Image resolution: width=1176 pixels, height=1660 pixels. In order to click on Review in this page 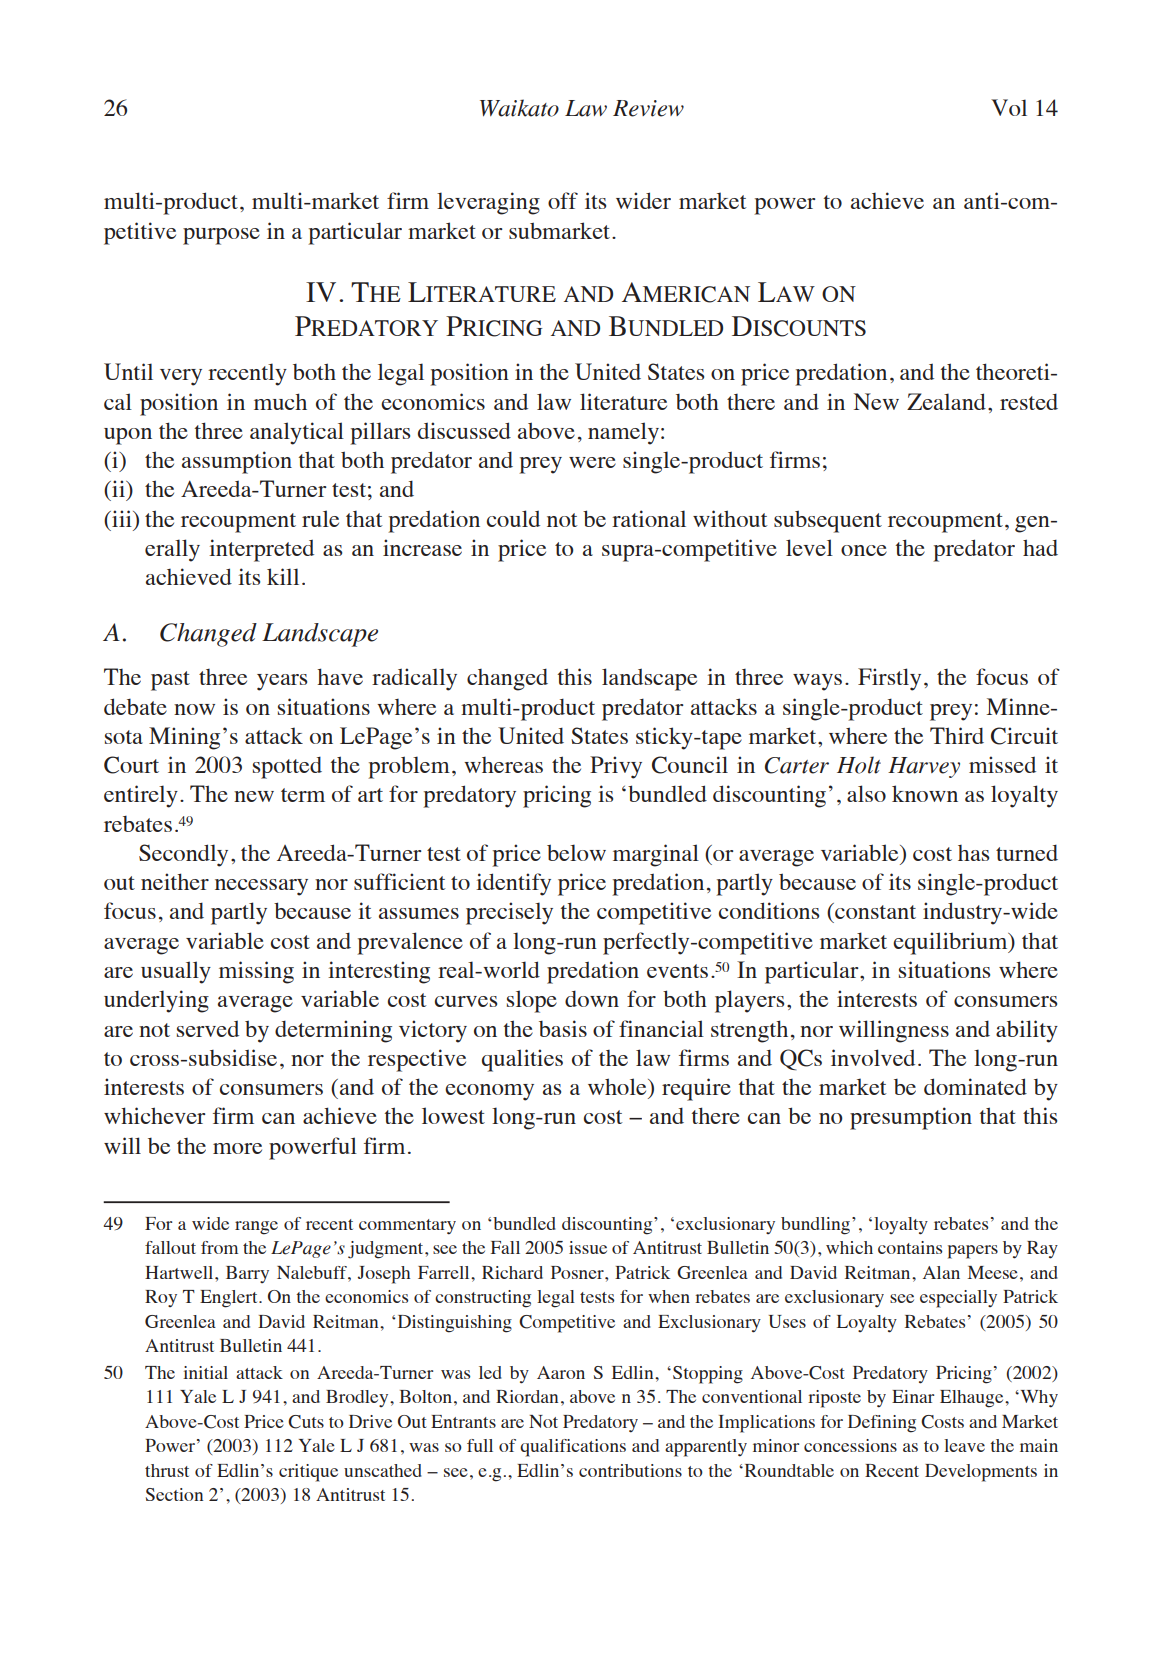, I will do `click(648, 108)`.
